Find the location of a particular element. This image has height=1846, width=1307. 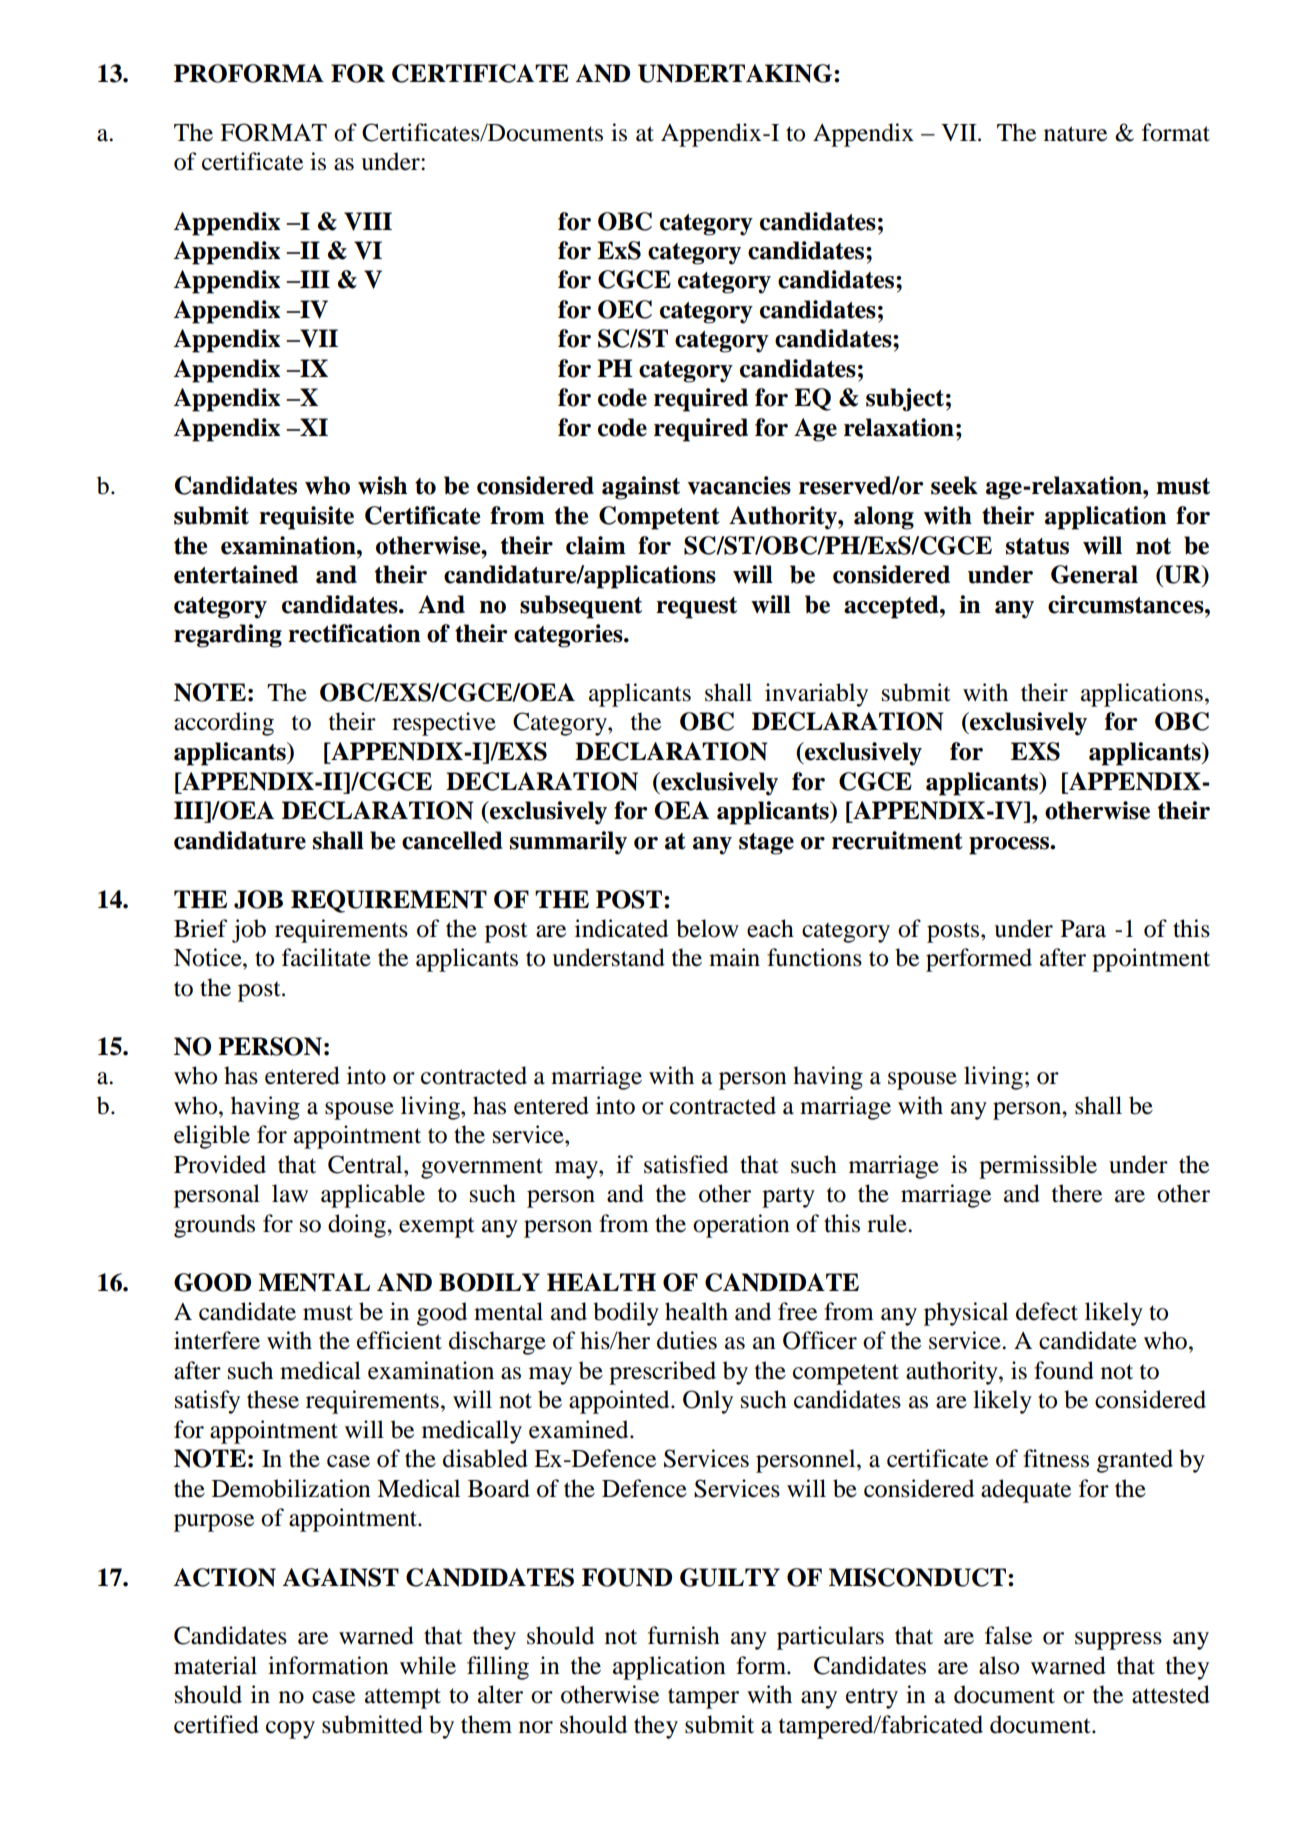

Para is located at coordinates (1083, 929).
